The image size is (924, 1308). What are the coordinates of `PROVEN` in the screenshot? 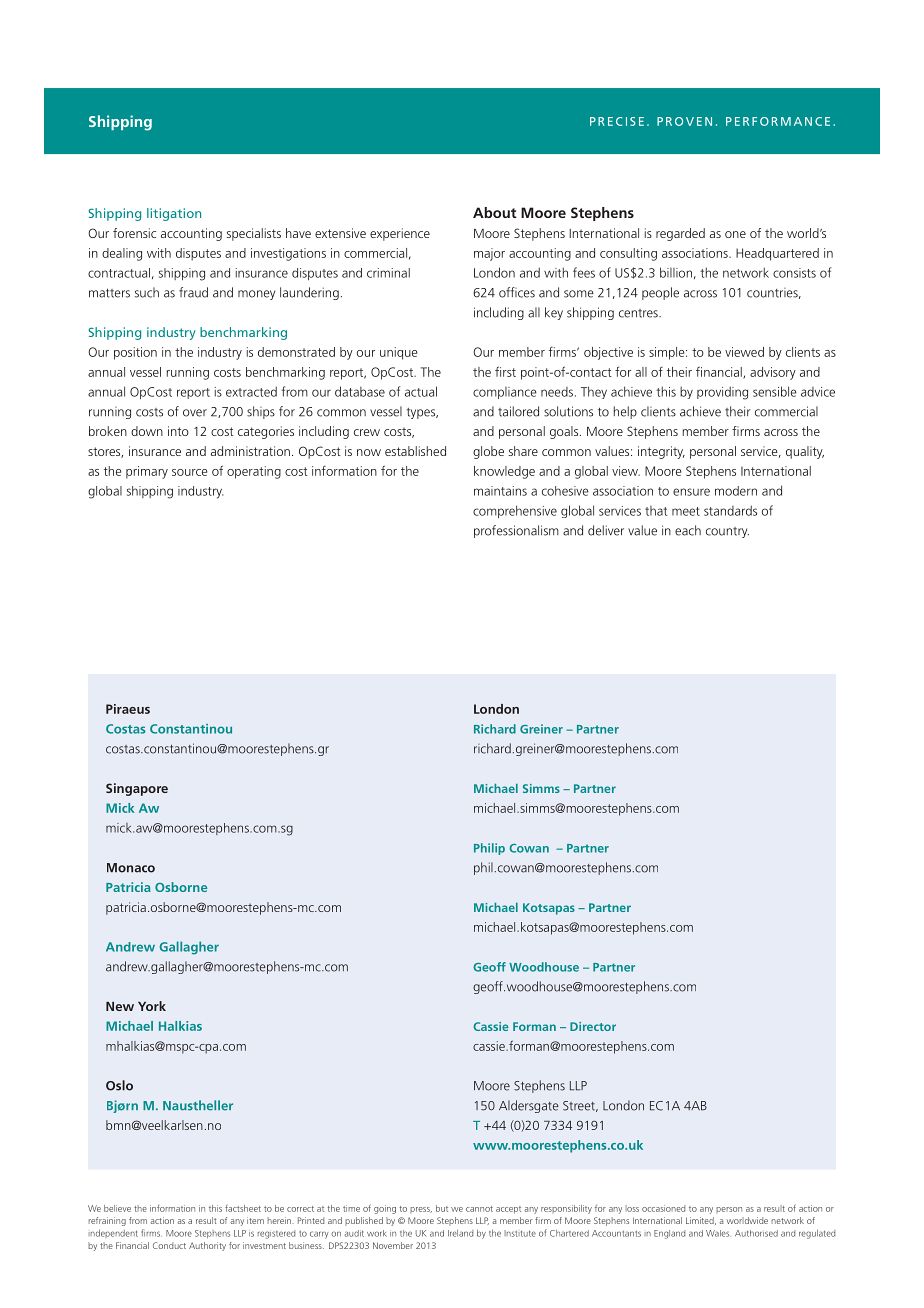 It's located at (684, 121).
